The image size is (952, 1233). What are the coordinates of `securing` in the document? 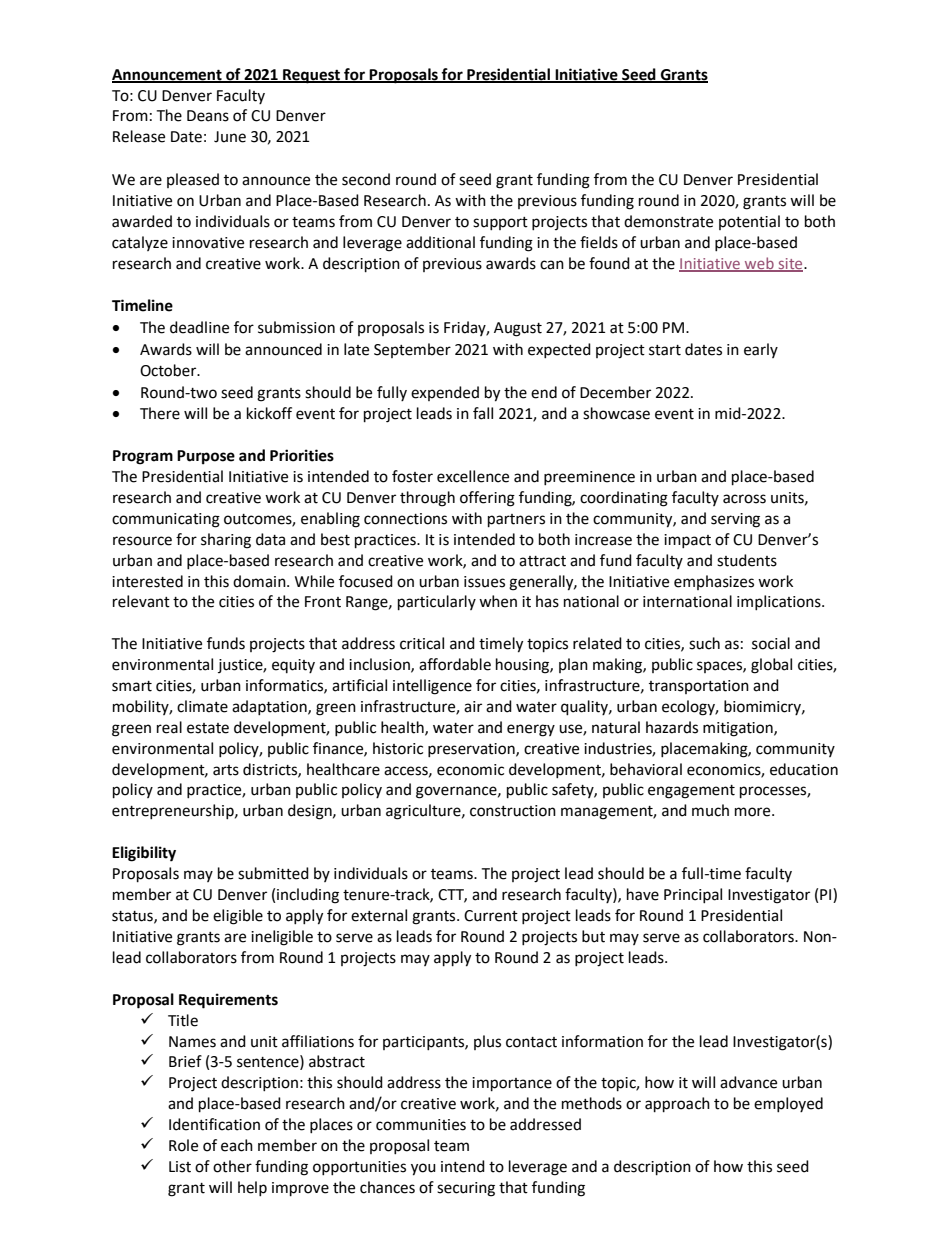 It's located at (466, 1189).
